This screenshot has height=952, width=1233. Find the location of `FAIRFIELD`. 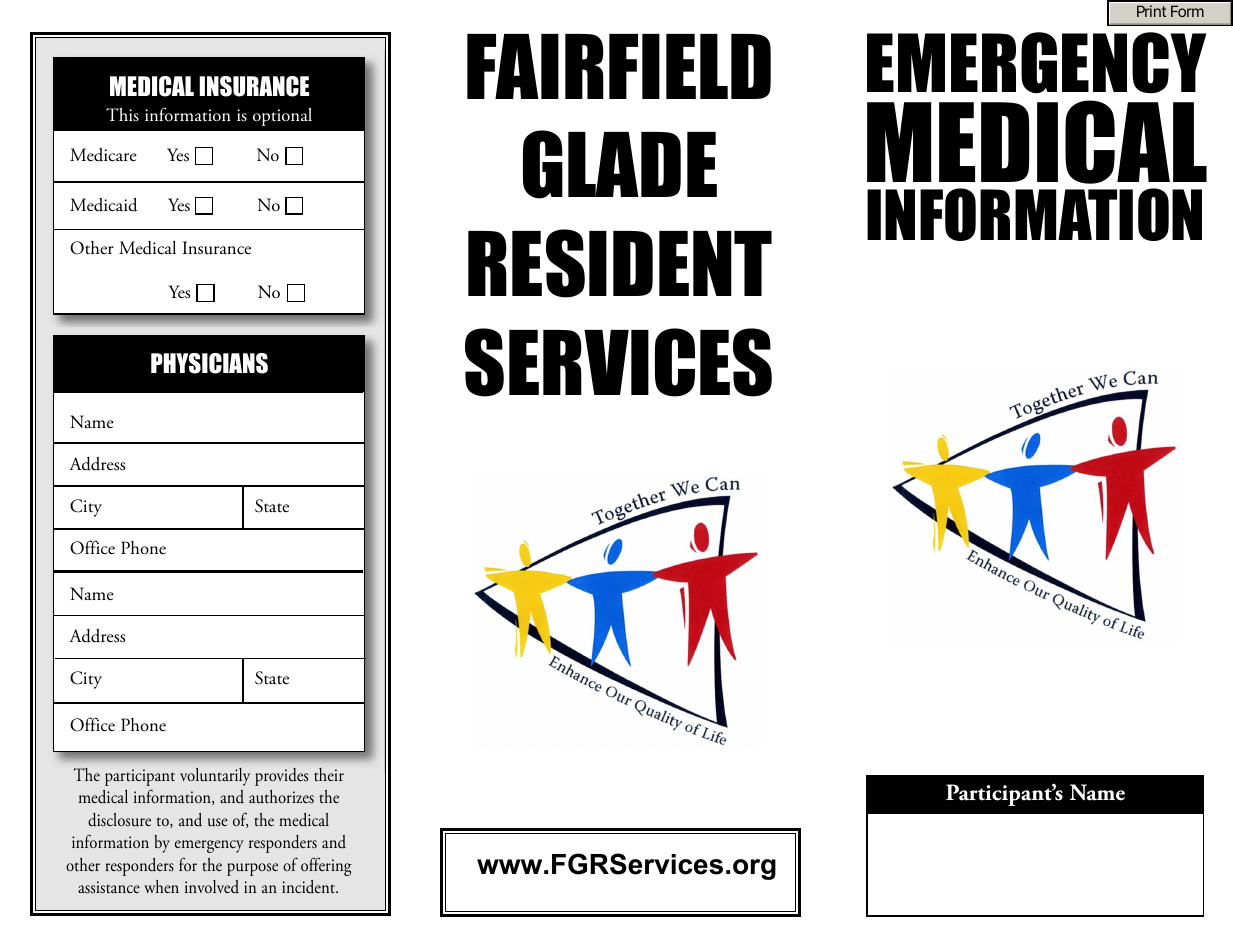

FAIRFIELD is located at coordinates (619, 66).
